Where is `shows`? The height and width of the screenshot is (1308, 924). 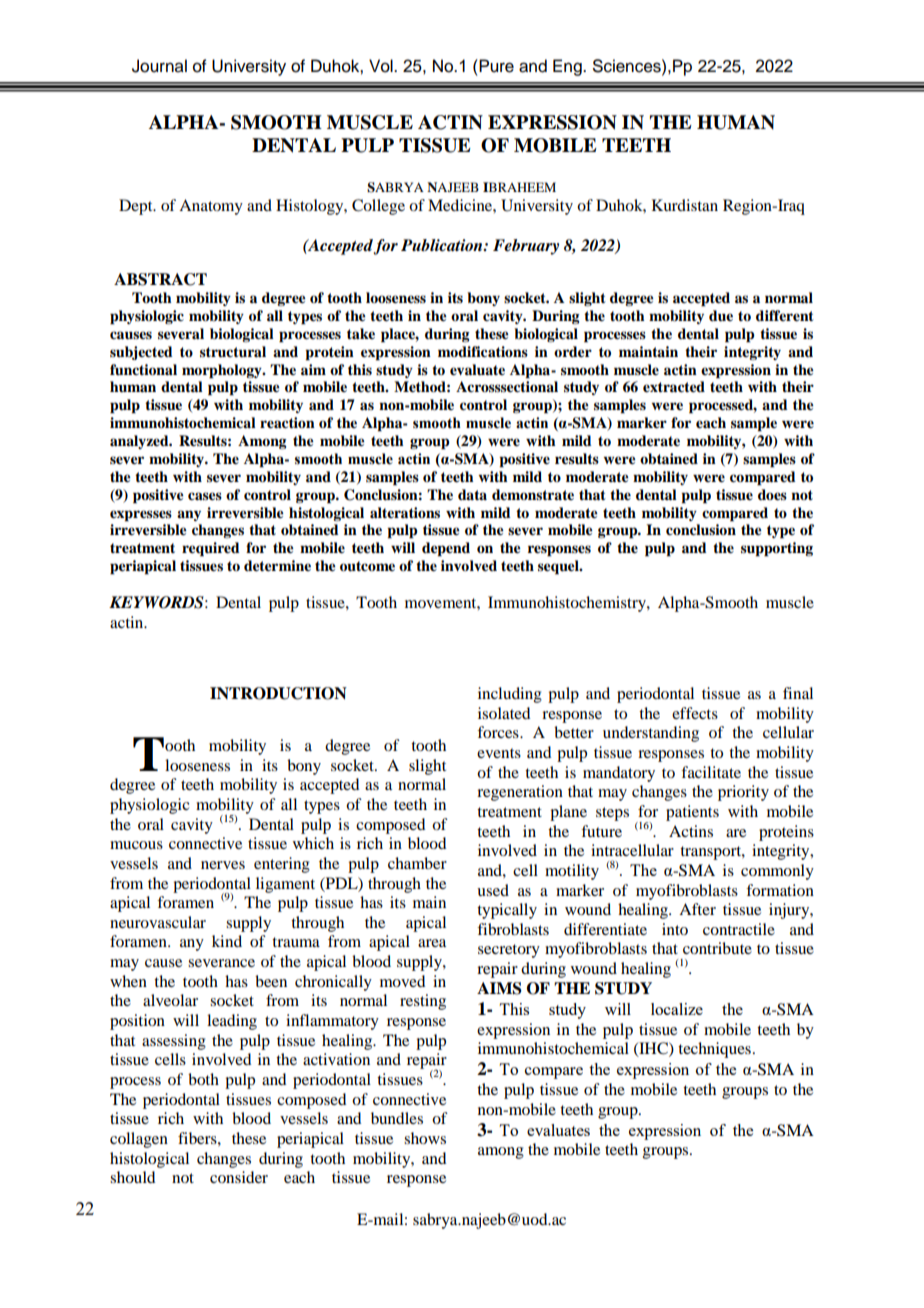 shows is located at coordinates (425, 1138).
